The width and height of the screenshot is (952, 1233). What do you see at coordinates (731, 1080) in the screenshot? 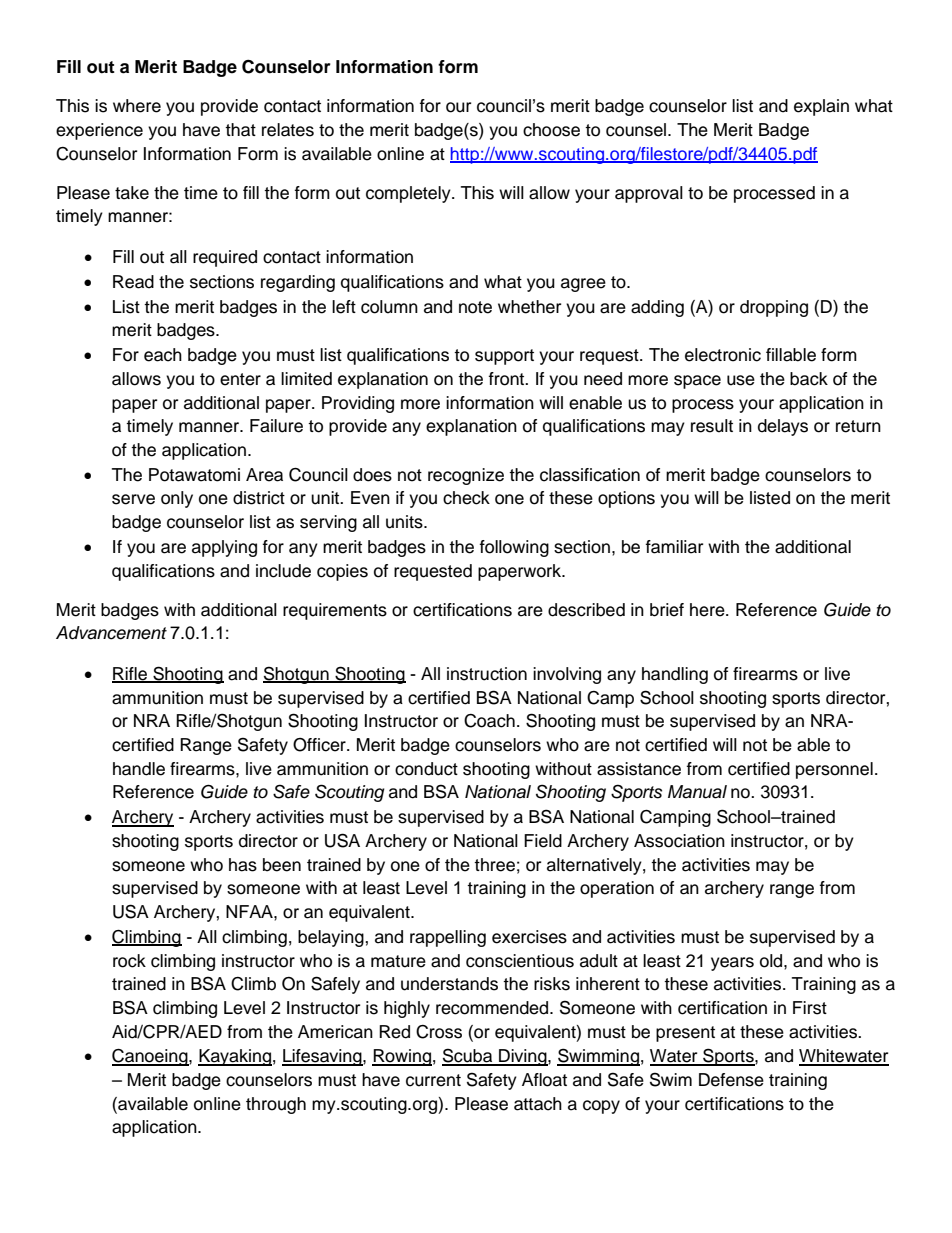
I see `Defense` at bounding box center [731, 1080].
